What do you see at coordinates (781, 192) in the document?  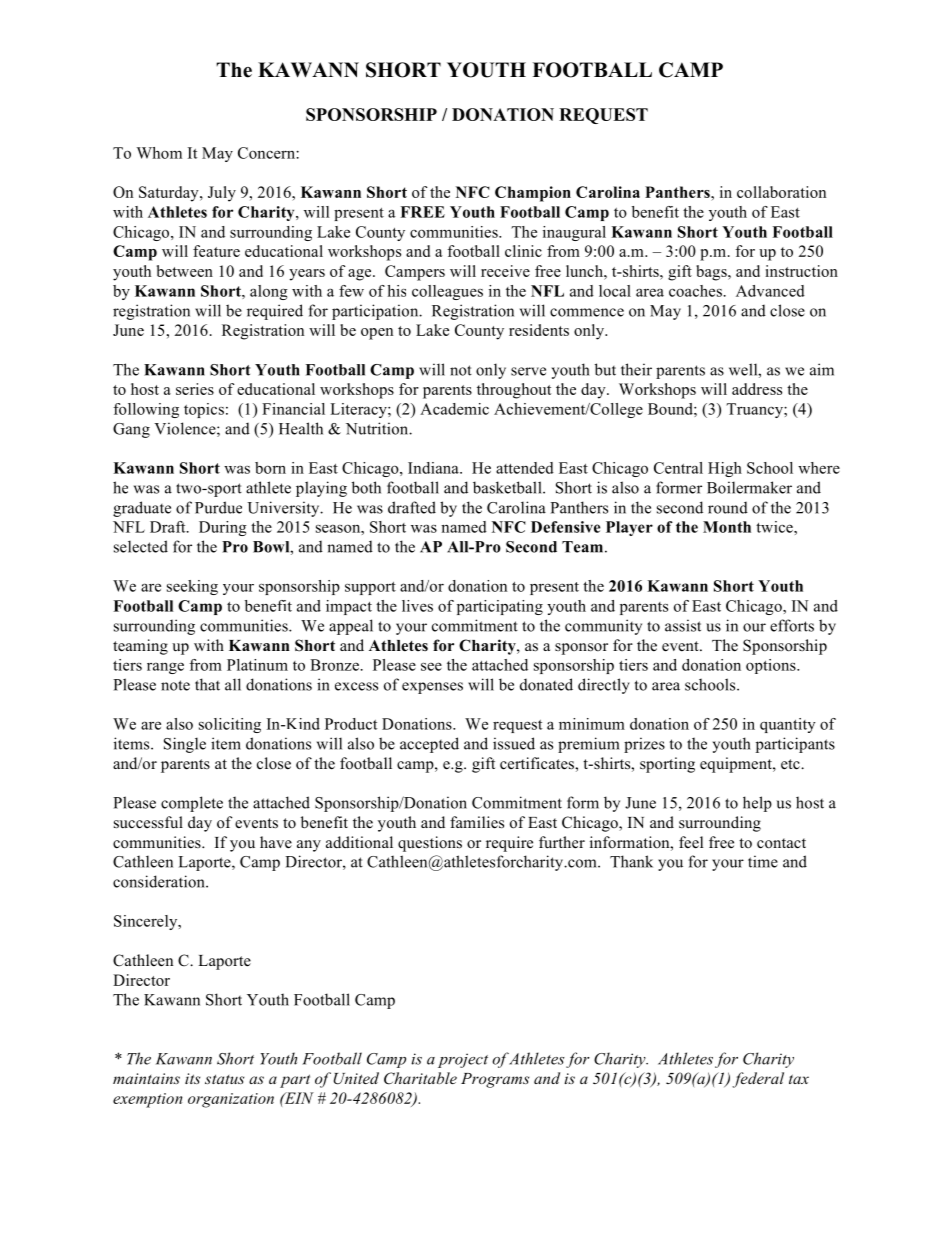 I see `collaboration` at bounding box center [781, 192].
